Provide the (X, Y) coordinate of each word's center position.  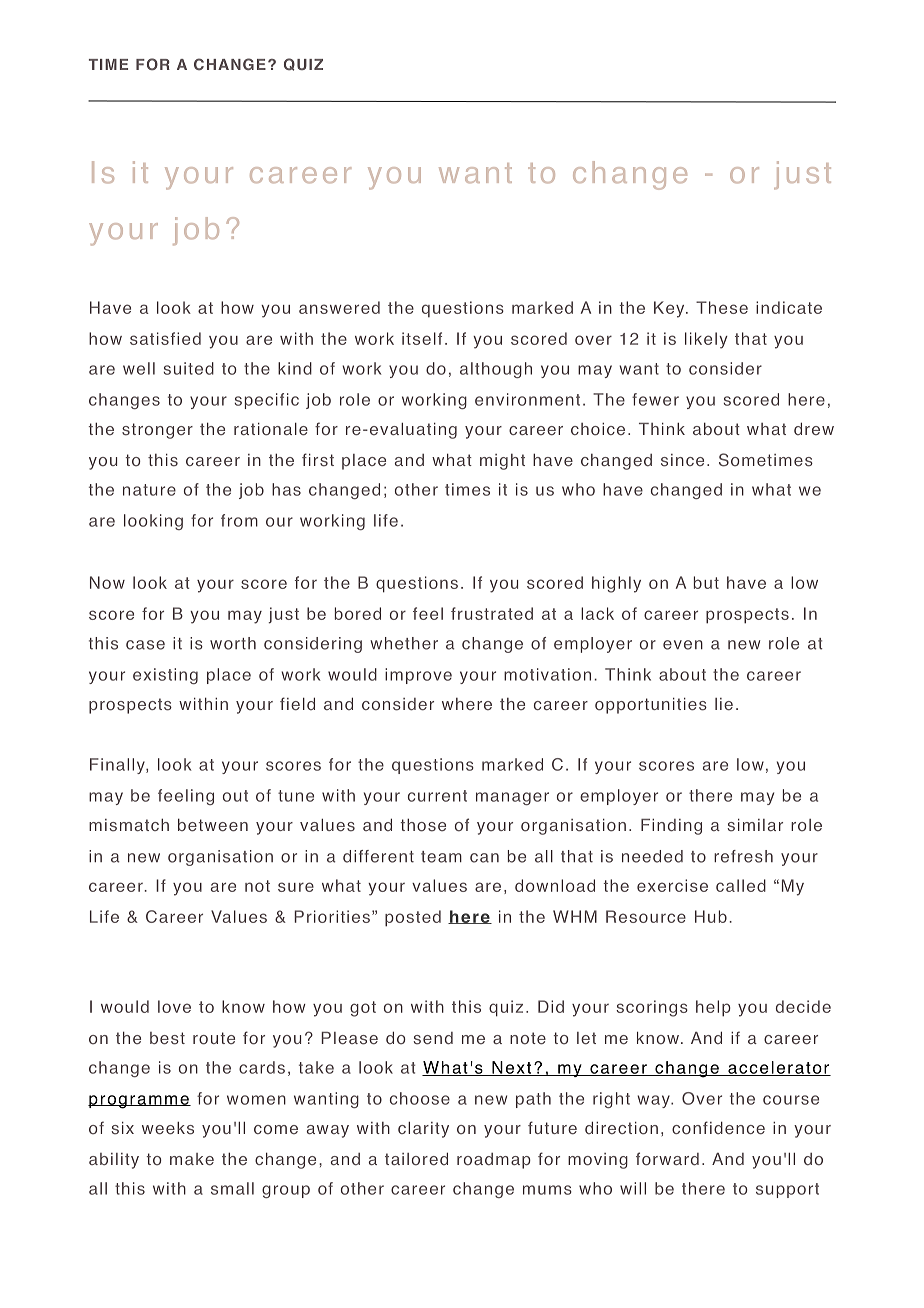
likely (706, 340)
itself (422, 338)
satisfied (165, 338)
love (174, 1006)
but (706, 582)
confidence (718, 1128)
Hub (711, 916)
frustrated (492, 613)
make (192, 1159)
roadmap (494, 1161)
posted (413, 918)
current (437, 796)
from (239, 520)
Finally (118, 766)
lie (724, 704)
